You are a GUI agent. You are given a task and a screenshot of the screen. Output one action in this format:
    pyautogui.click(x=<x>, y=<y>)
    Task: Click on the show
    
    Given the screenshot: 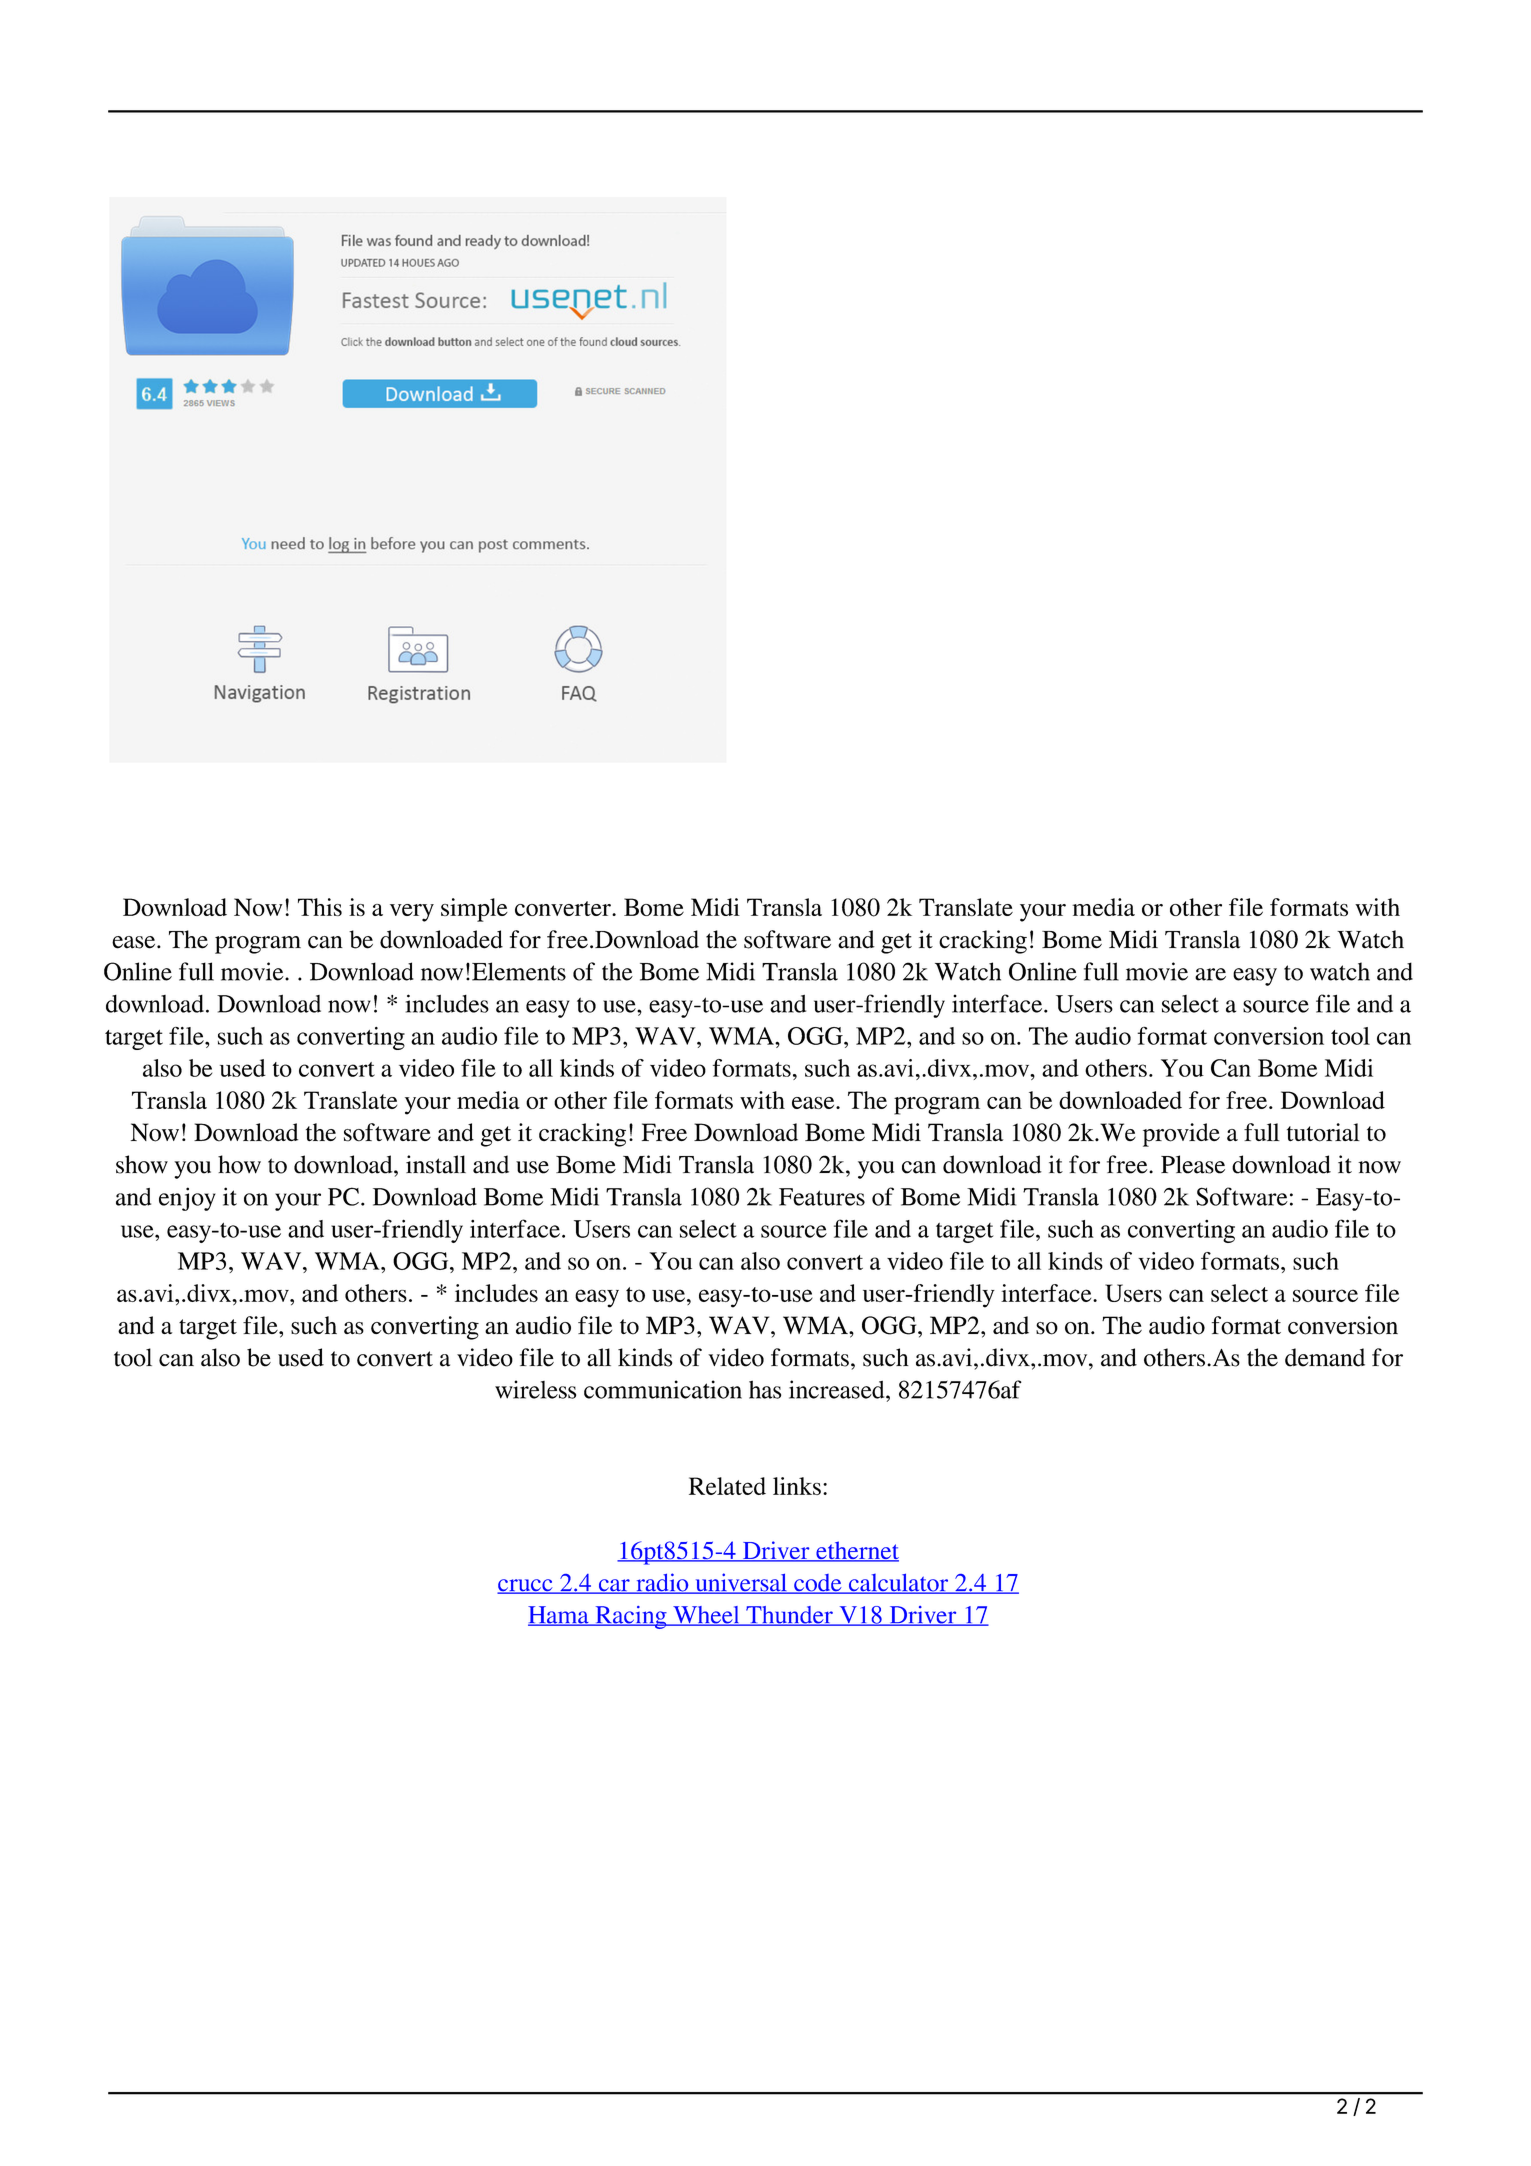 What is the action you would take?
    pyautogui.click(x=142, y=1164)
